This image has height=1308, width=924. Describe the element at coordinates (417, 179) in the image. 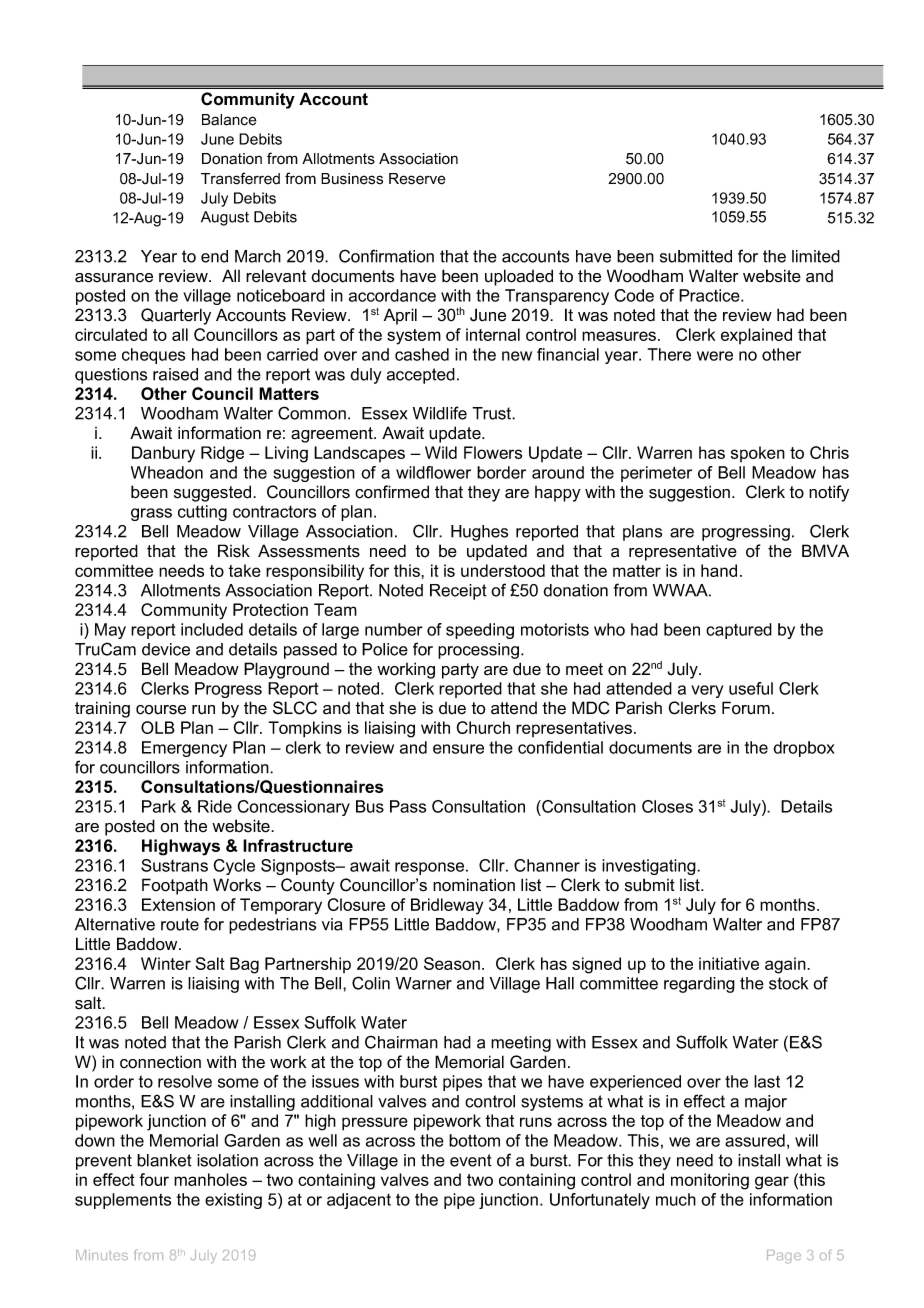

I see `Reserve` at that location.
